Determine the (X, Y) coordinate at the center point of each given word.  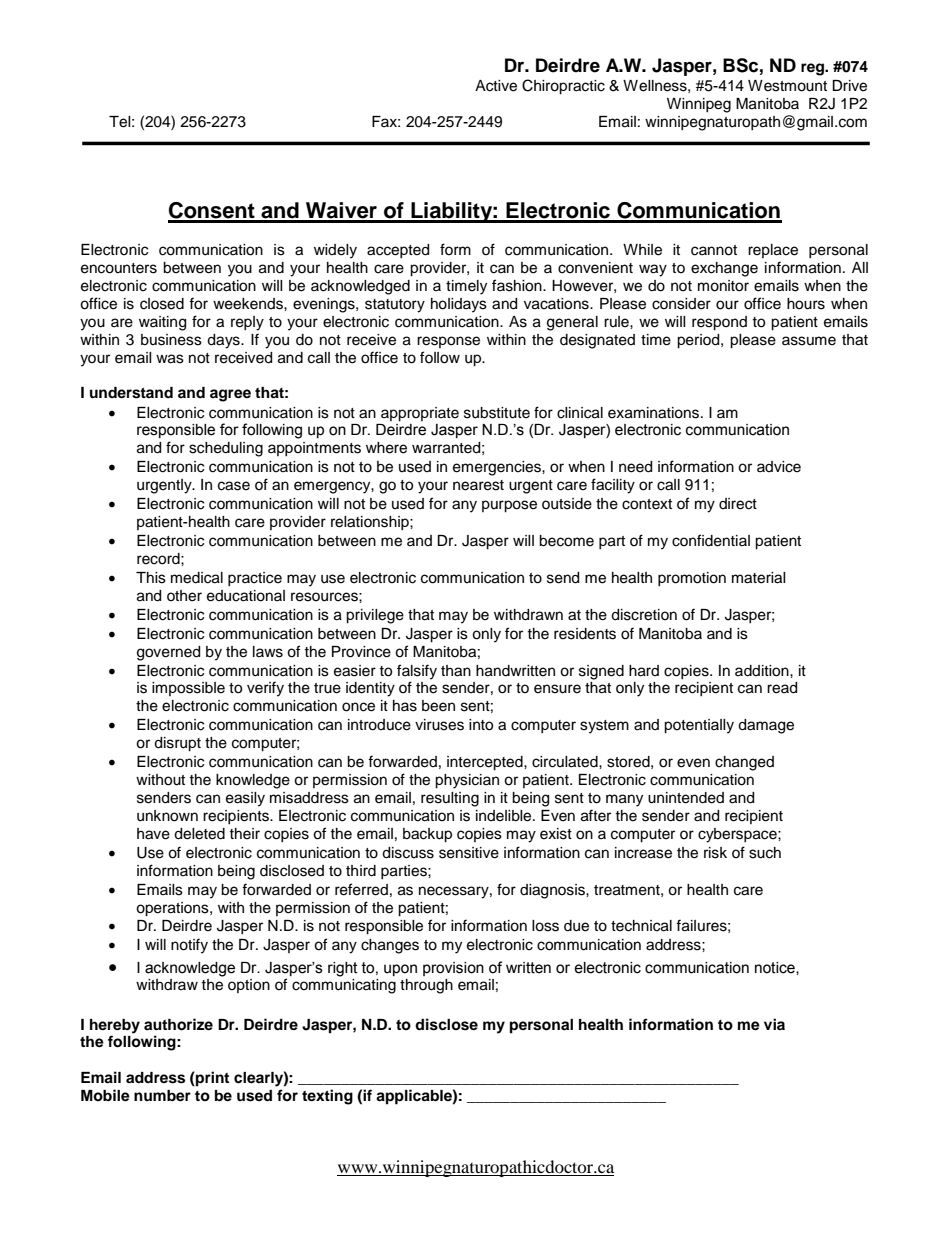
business (171, 340)
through (426, 986)
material (759, 578)
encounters (119, 268)
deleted (199, 834)
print (211, 1079)
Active (496, 86)
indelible (505, 816)
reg (813, 69)
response (448, 342)
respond (719, 323)
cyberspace (738, 835)
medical (197, 578)
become (566, 541)
